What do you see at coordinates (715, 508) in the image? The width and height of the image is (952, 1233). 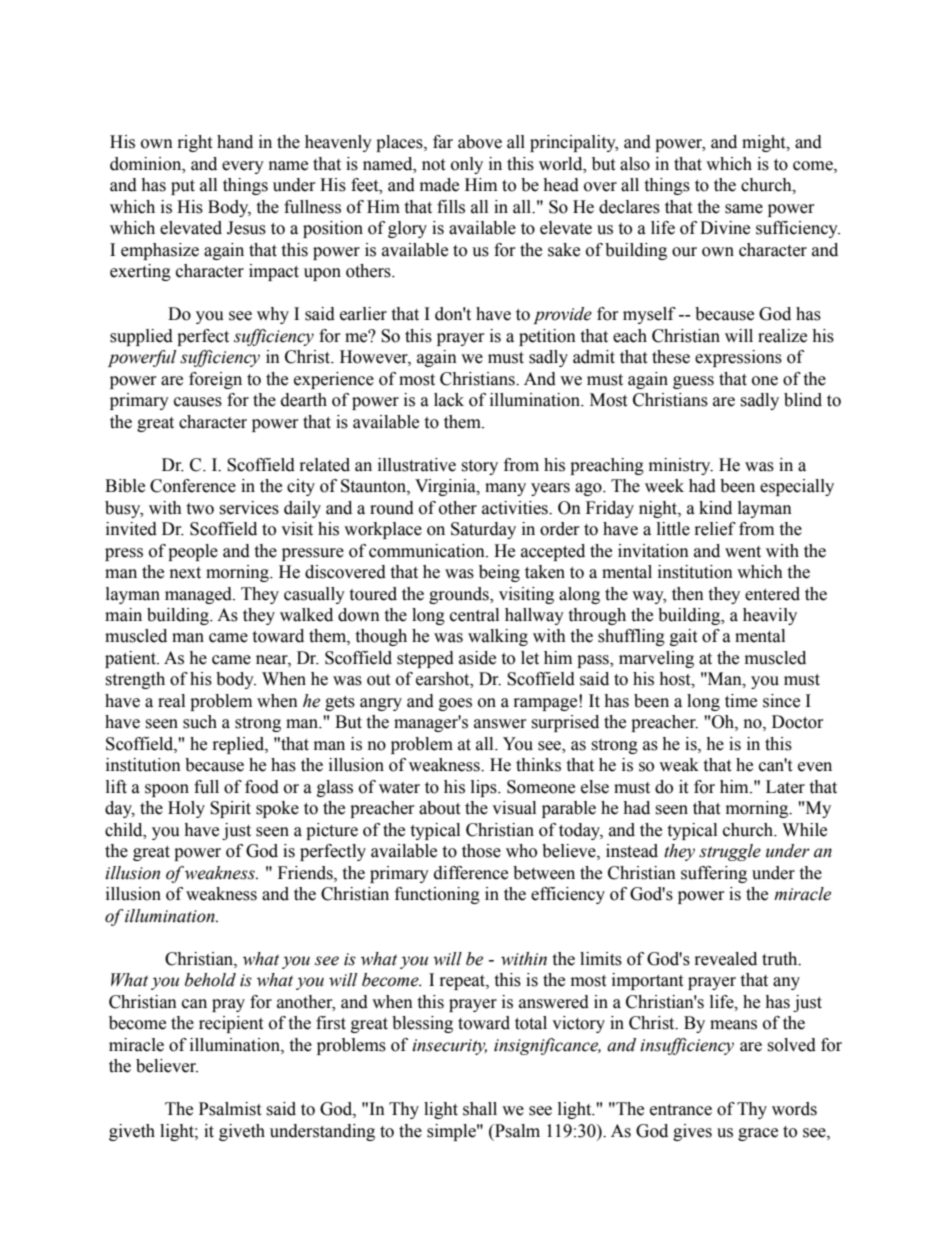 I see `kind` at bounding box center [715, 508].
